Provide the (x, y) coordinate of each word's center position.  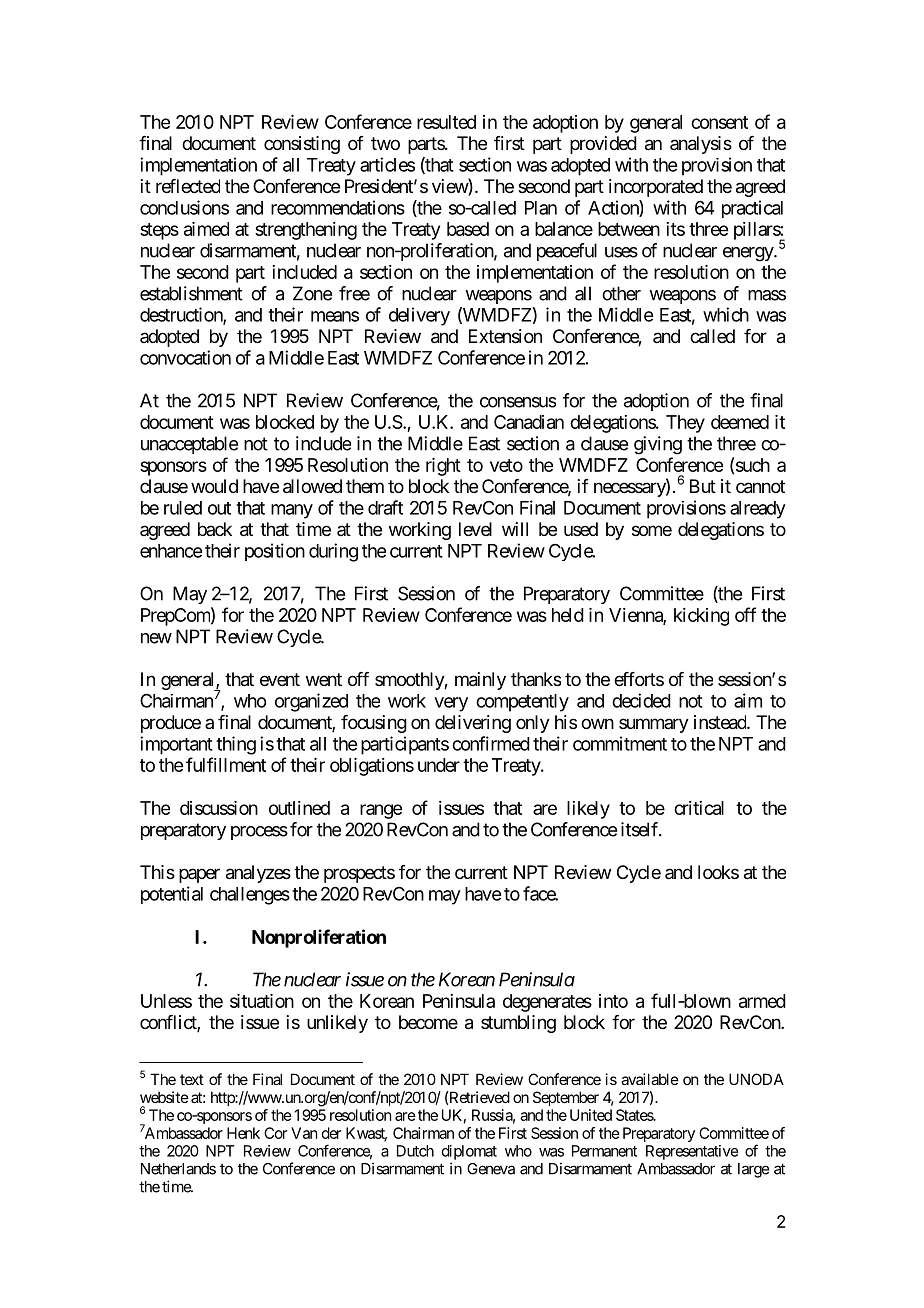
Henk (243, 1133)
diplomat (469, 1152)
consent (719, 122)
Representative (692, 1152)
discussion (219, 808)
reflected (188, 186)
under (439, 765)
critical (699, 808)
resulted (446, 122)
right (443, 467)
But (703, 486)
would (214, 486)
